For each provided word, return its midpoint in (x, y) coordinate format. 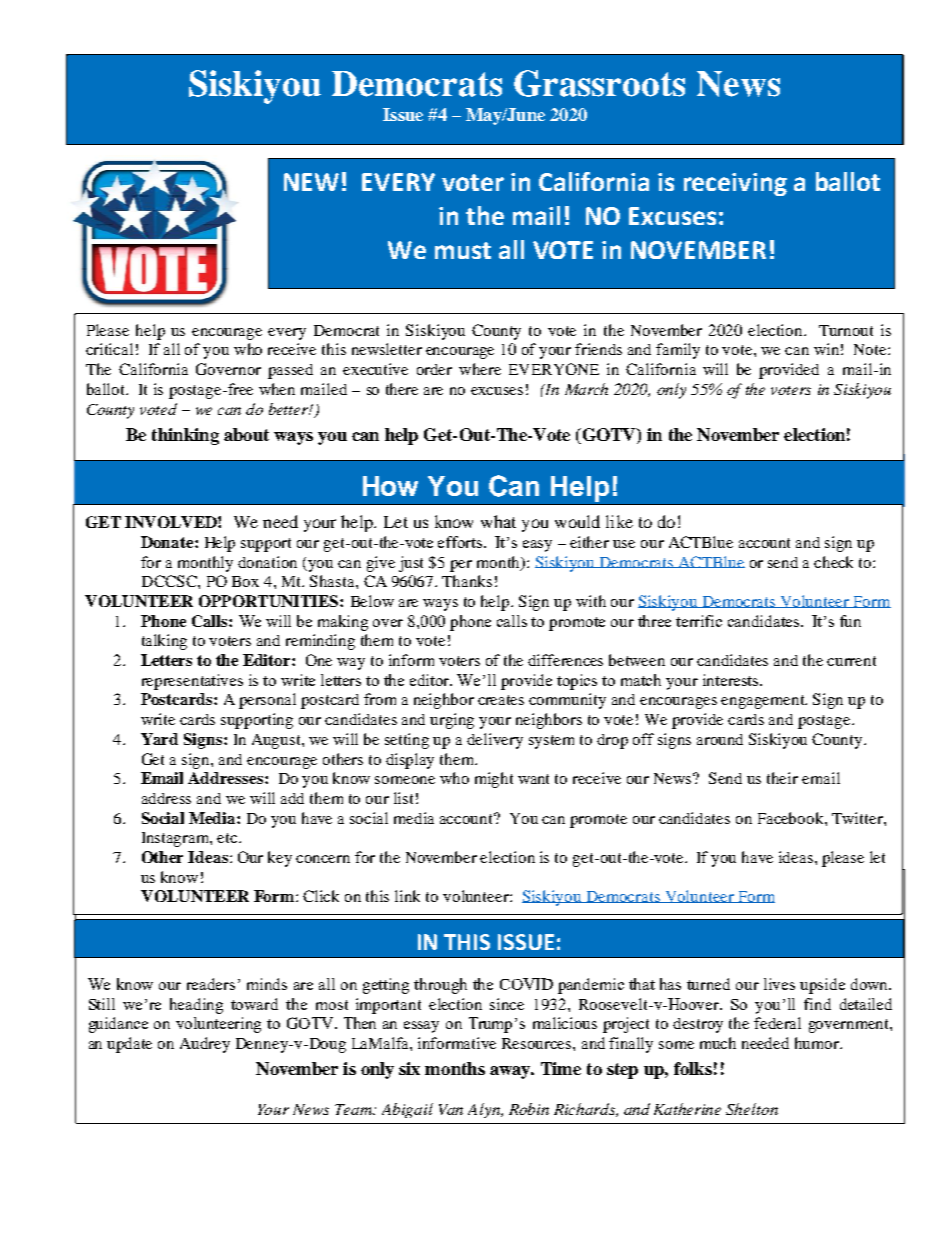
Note (871, 349)
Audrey (205, 1045)
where (480, 369)
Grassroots (599, 83)
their (782, 778)
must (463, 250)
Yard (159, 739)
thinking (185, 436)
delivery (495, 741)
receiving (735, 184)
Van (451, 1109)
